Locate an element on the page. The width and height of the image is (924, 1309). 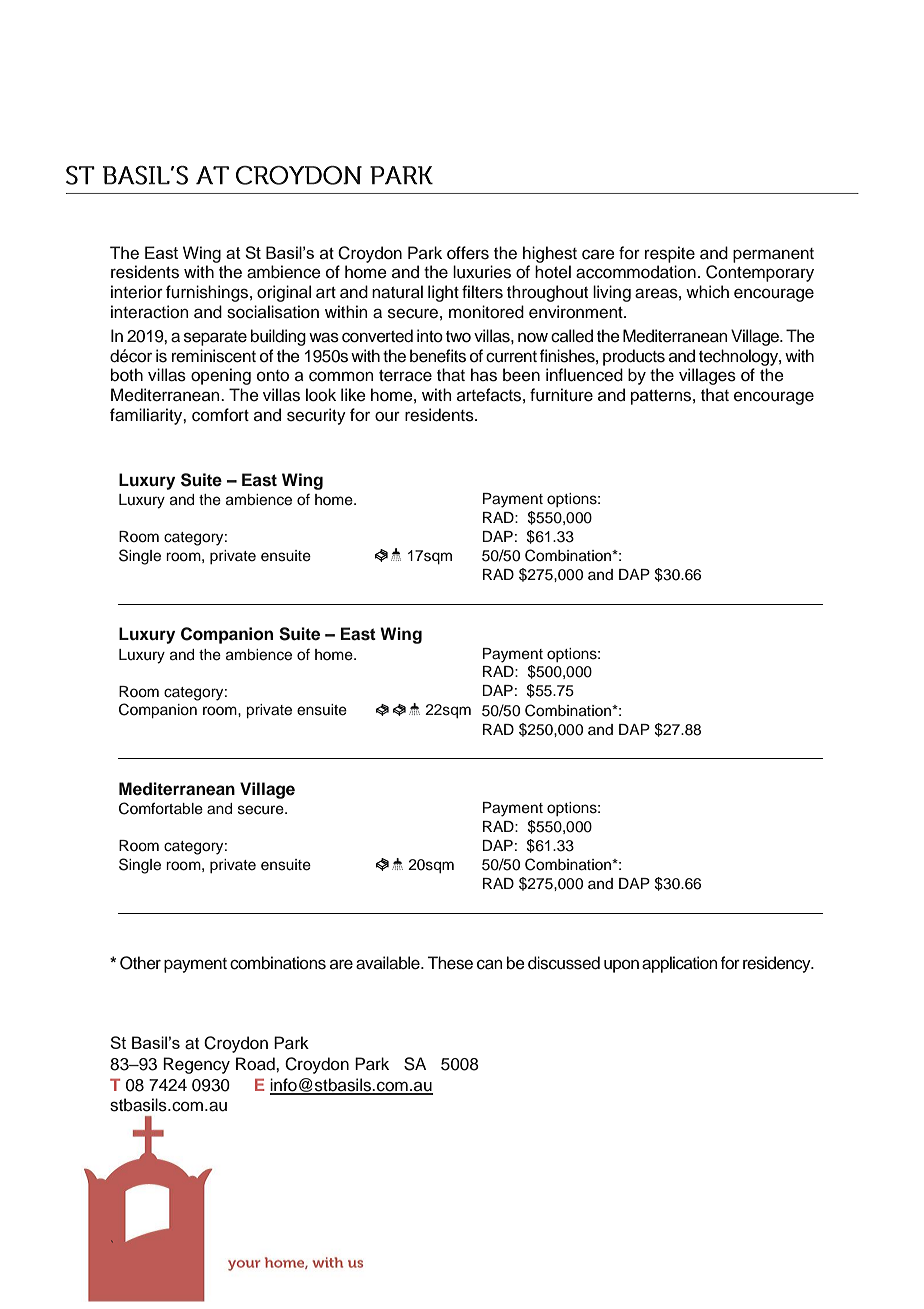
furniture is located at coordinates (561, 395).
